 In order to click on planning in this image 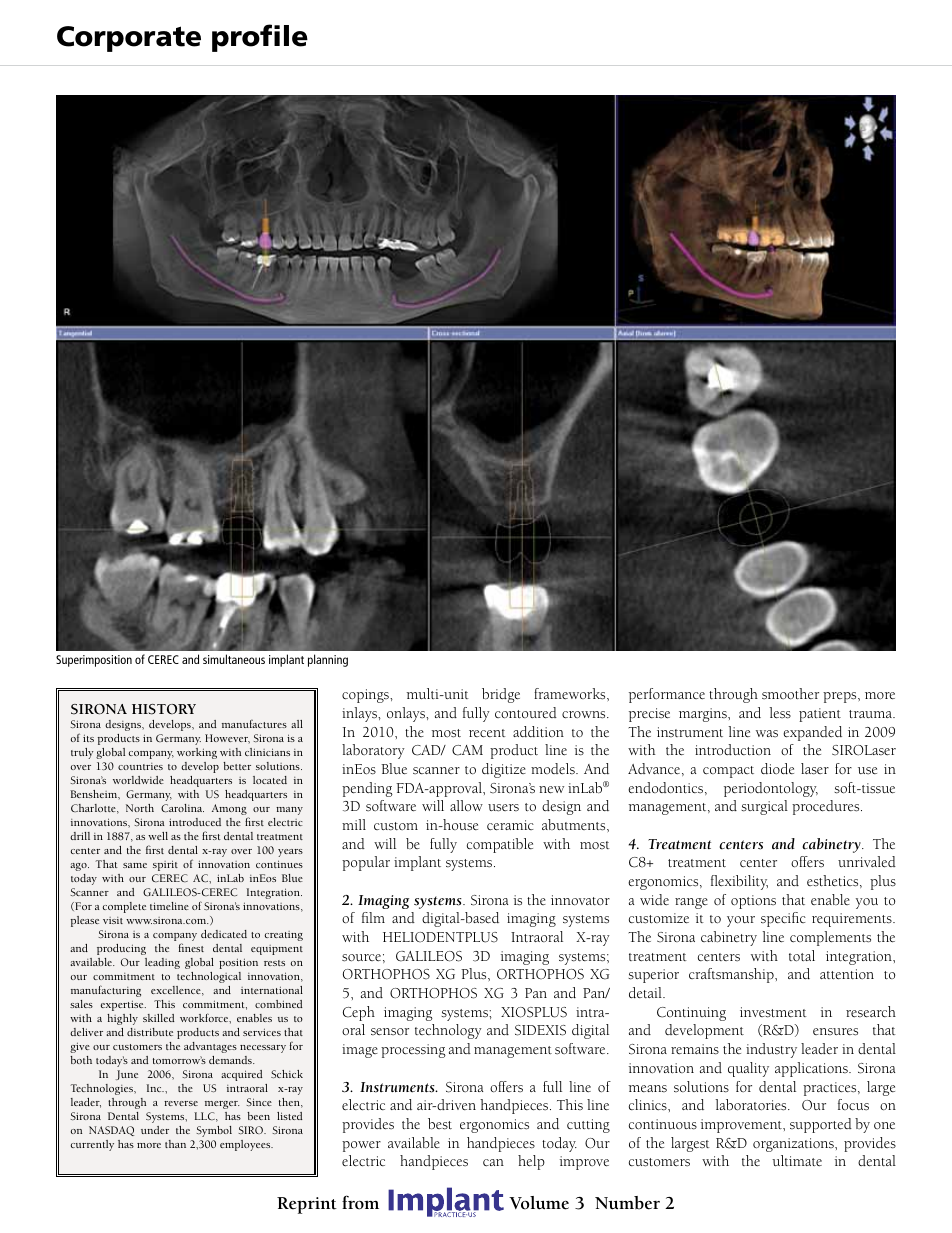, I will do `click(328, 660)`.
